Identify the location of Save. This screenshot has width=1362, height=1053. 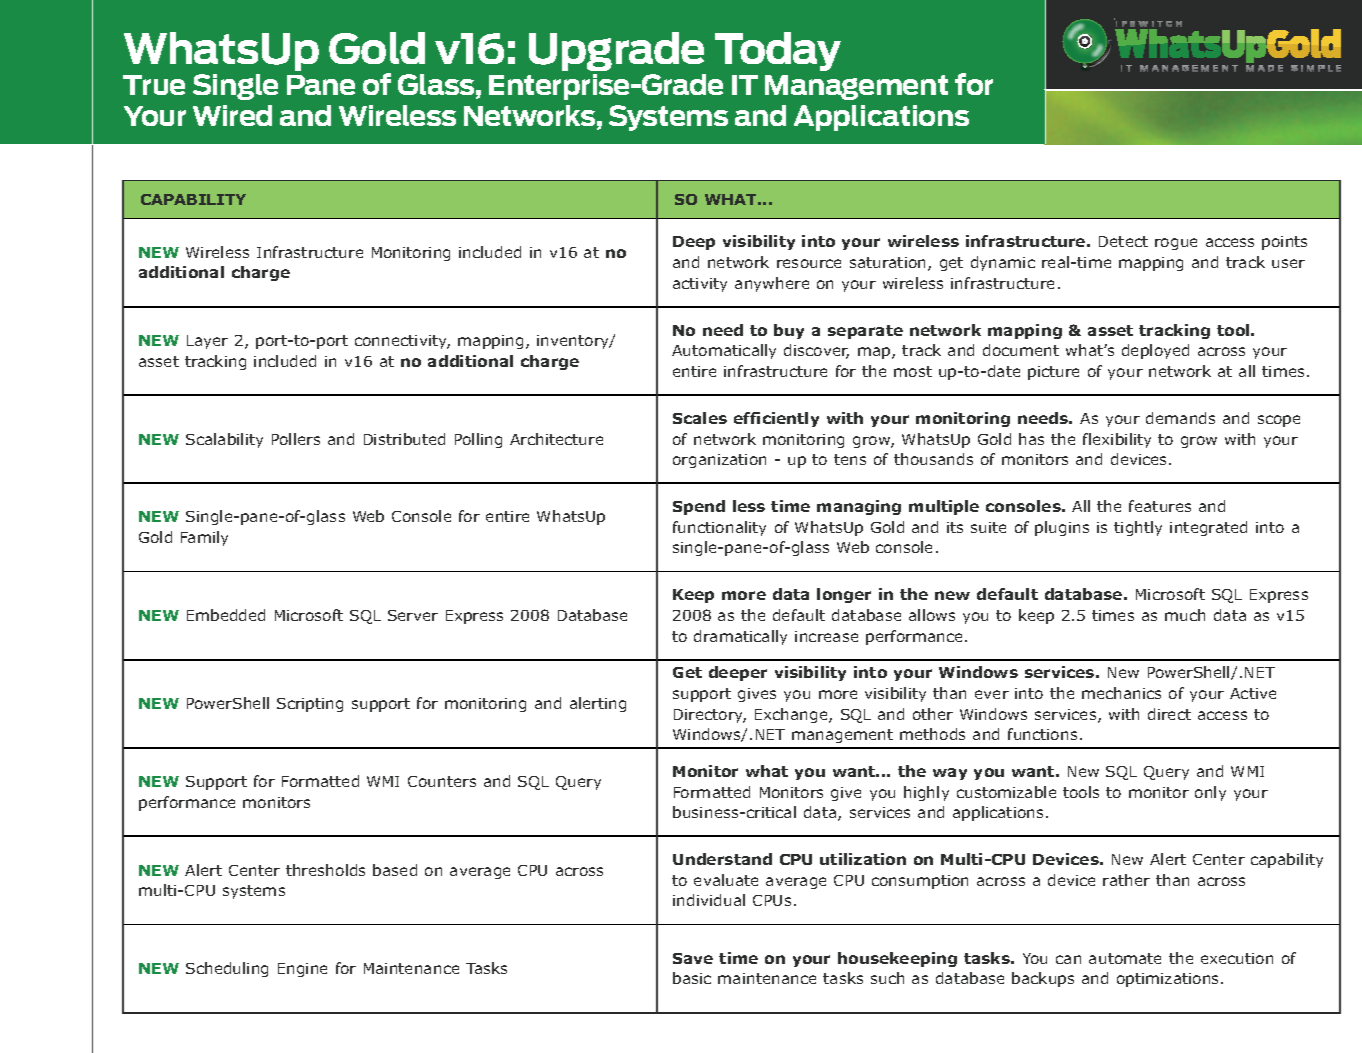
(693, 958).
